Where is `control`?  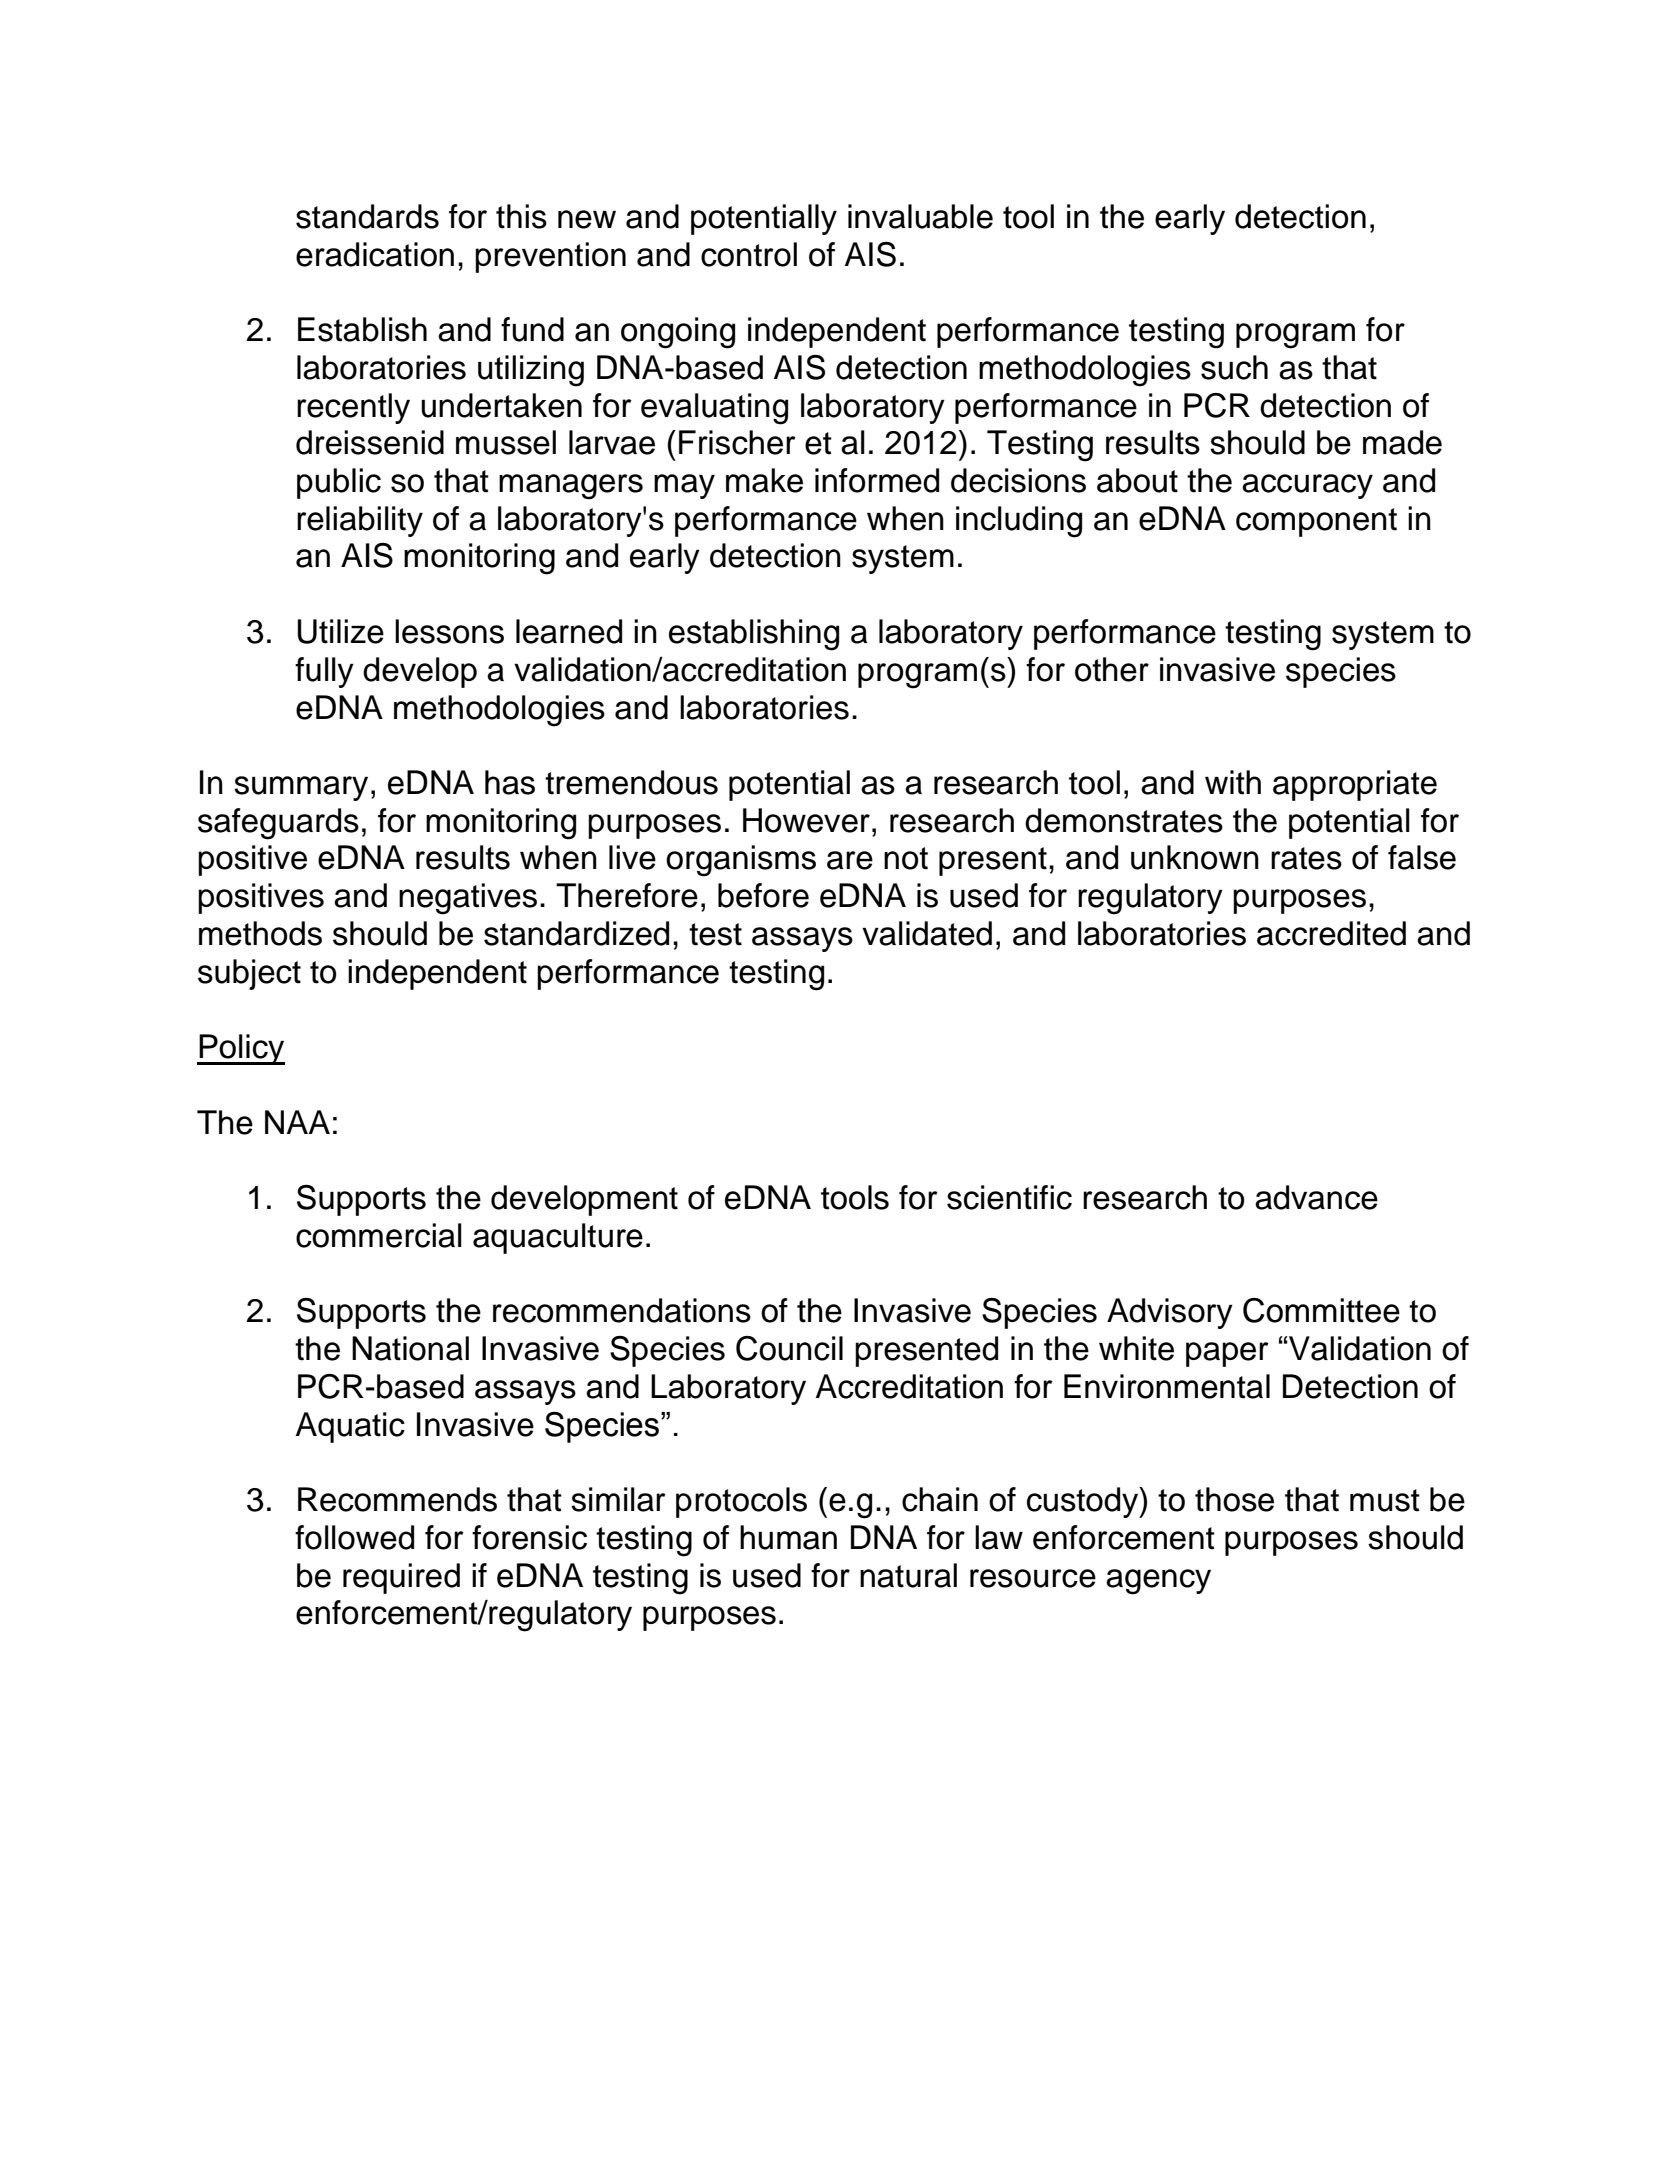
control is located at coordinates (749, 254).
